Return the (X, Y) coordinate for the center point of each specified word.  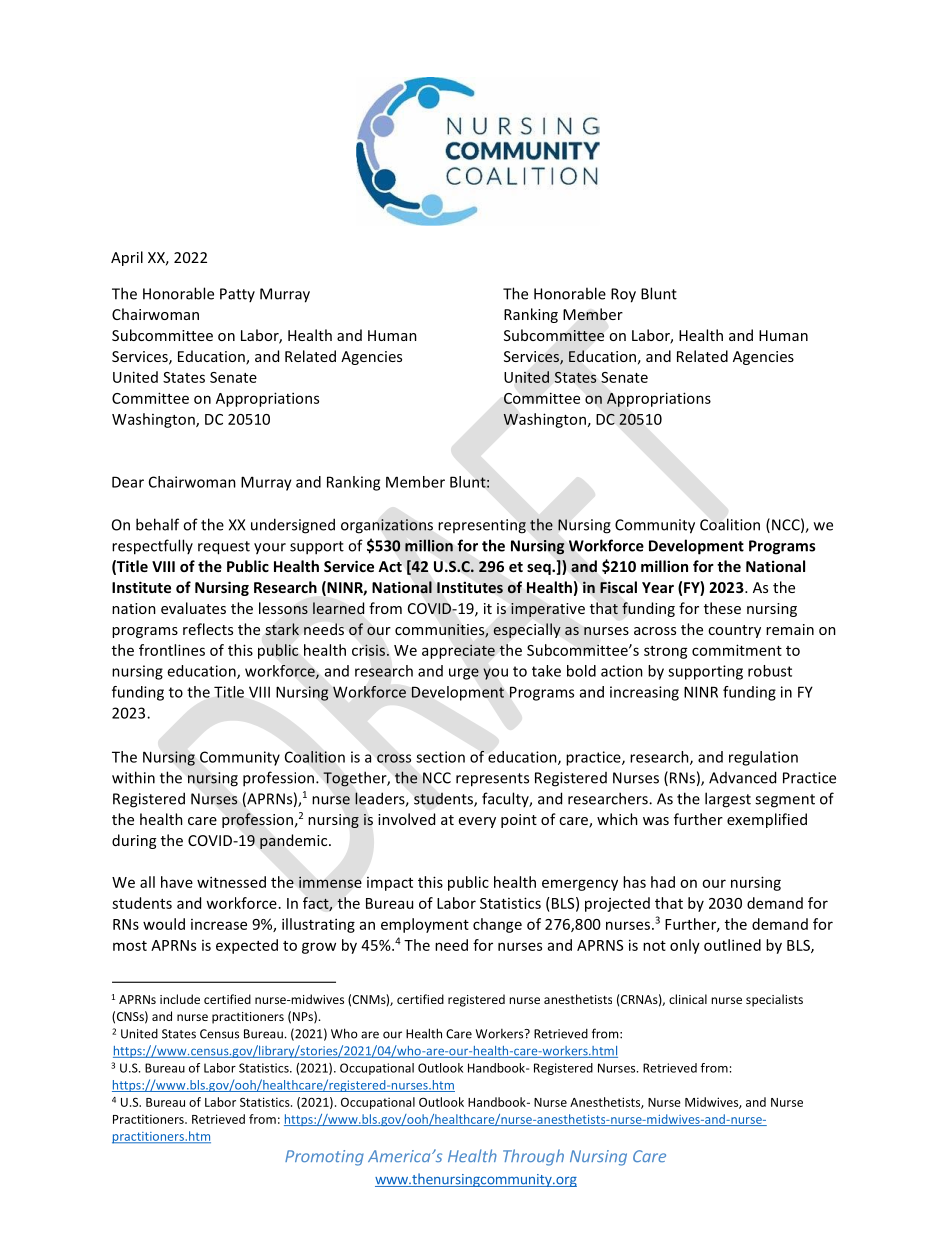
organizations (387, 526)
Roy (623, 295)
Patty (237, 295)
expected (247, 946)
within (133, 777)
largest (728, 800)
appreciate (458, 651)
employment (425, 925)
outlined (732, 945)
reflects (208, 629)
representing (482, 526)
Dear (128, 482)
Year (658, 587)
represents (492, 780)
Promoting (324, 1158)
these (722, 608)
